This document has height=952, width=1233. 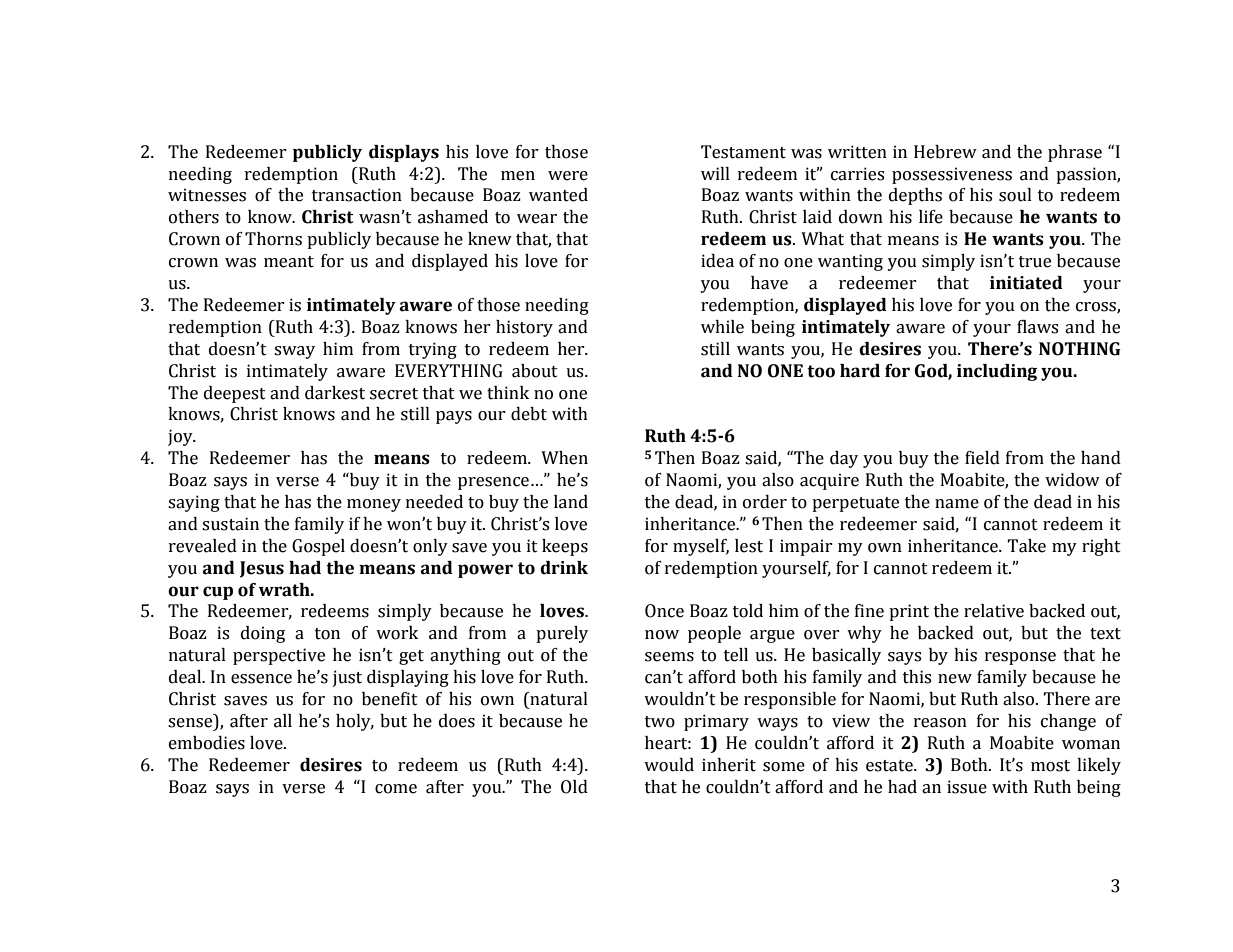 I want to click on doing, so click(x=263, y=634).
